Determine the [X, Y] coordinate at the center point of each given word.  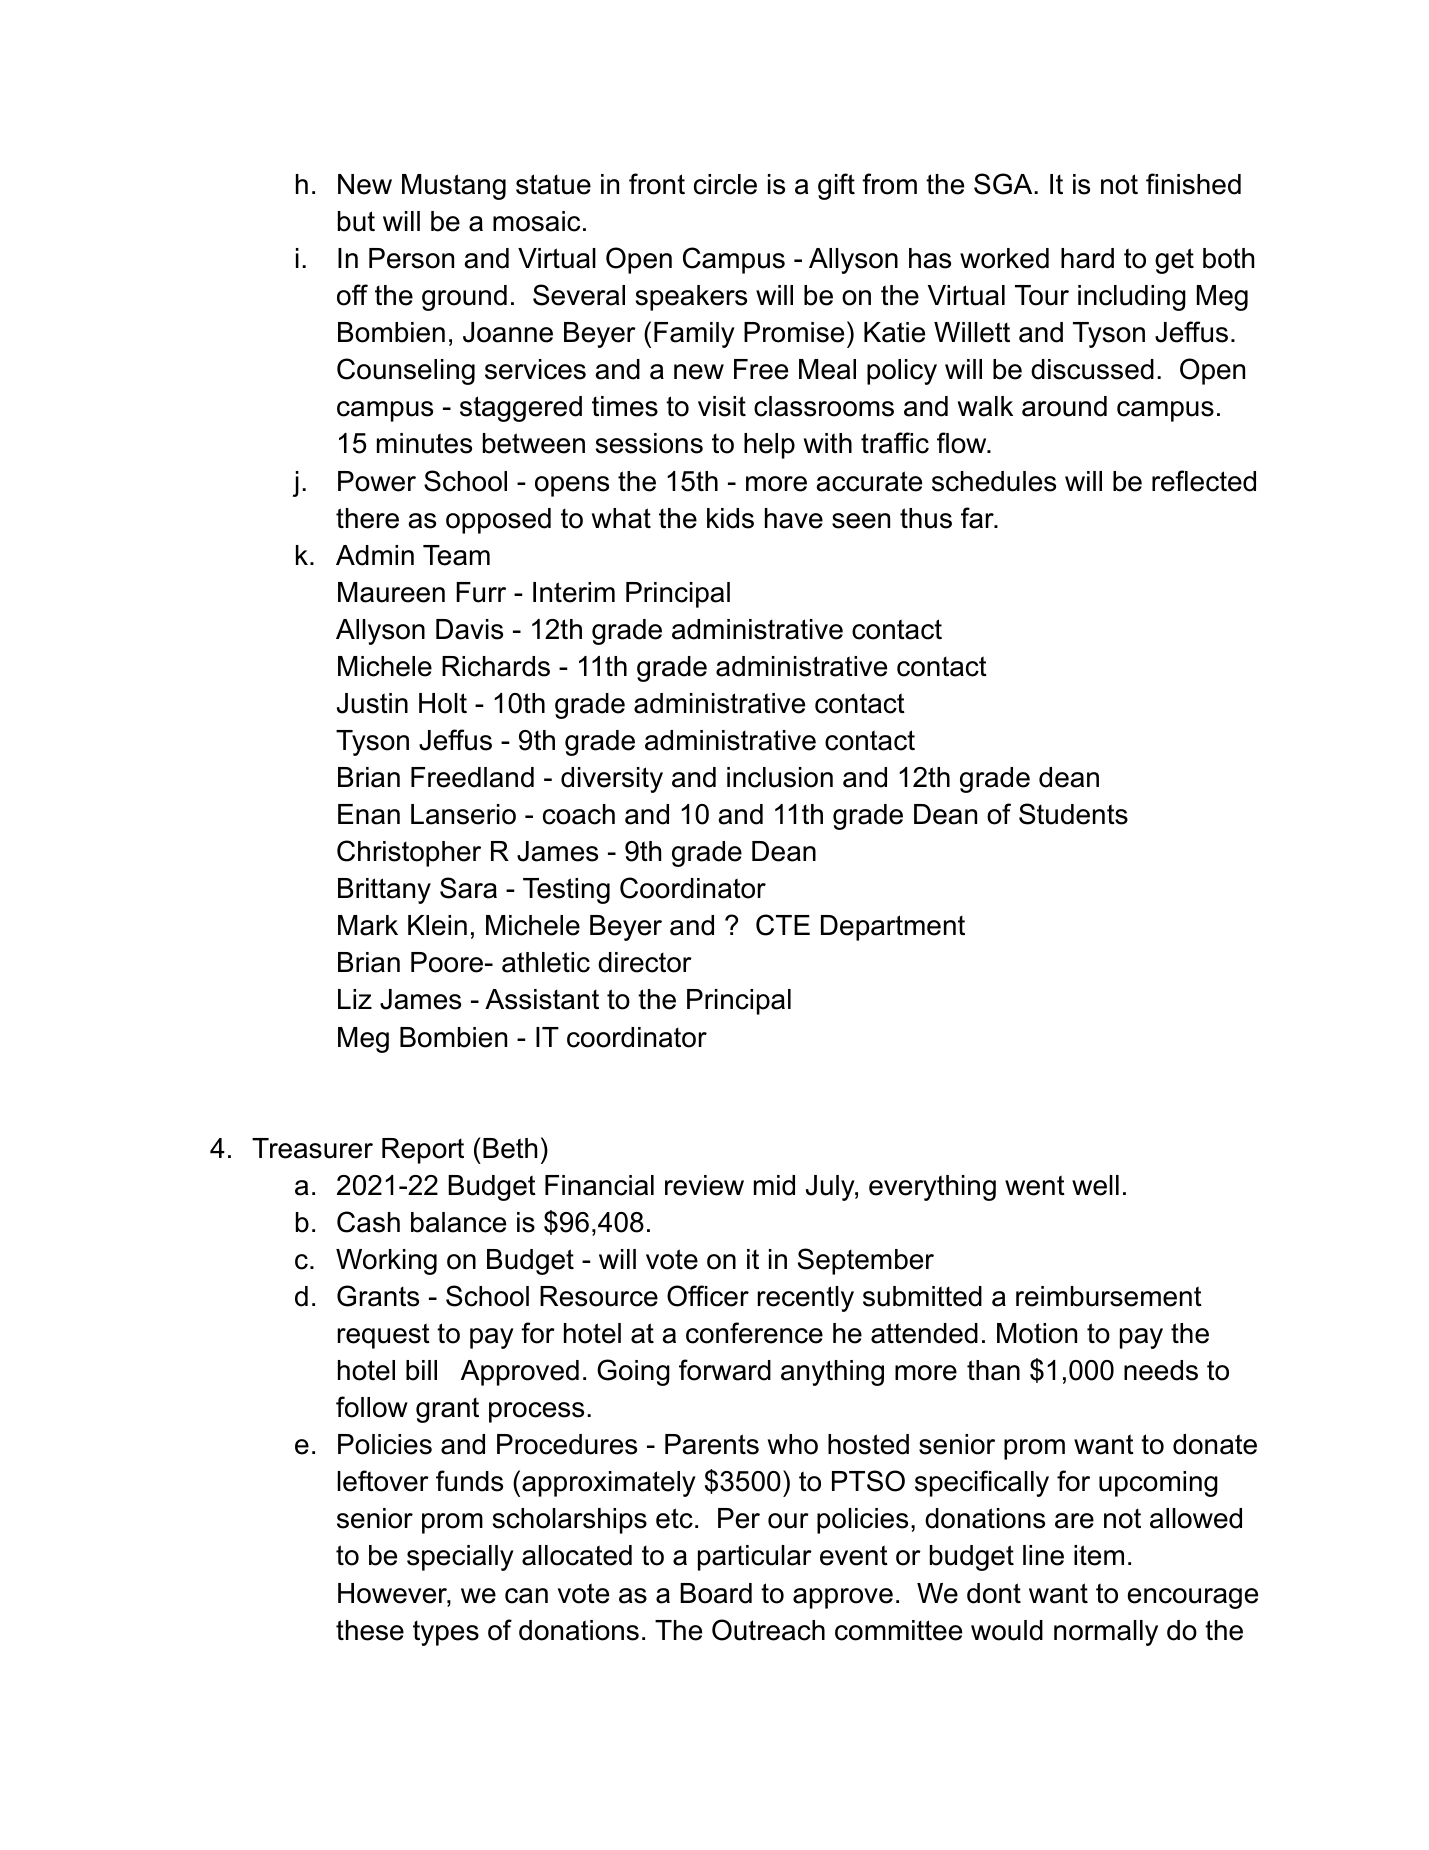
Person [411, 258]
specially [460, 1558]
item [1099, 1555]
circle [725, 184]
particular [755, 1558]
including [1132, 298]
